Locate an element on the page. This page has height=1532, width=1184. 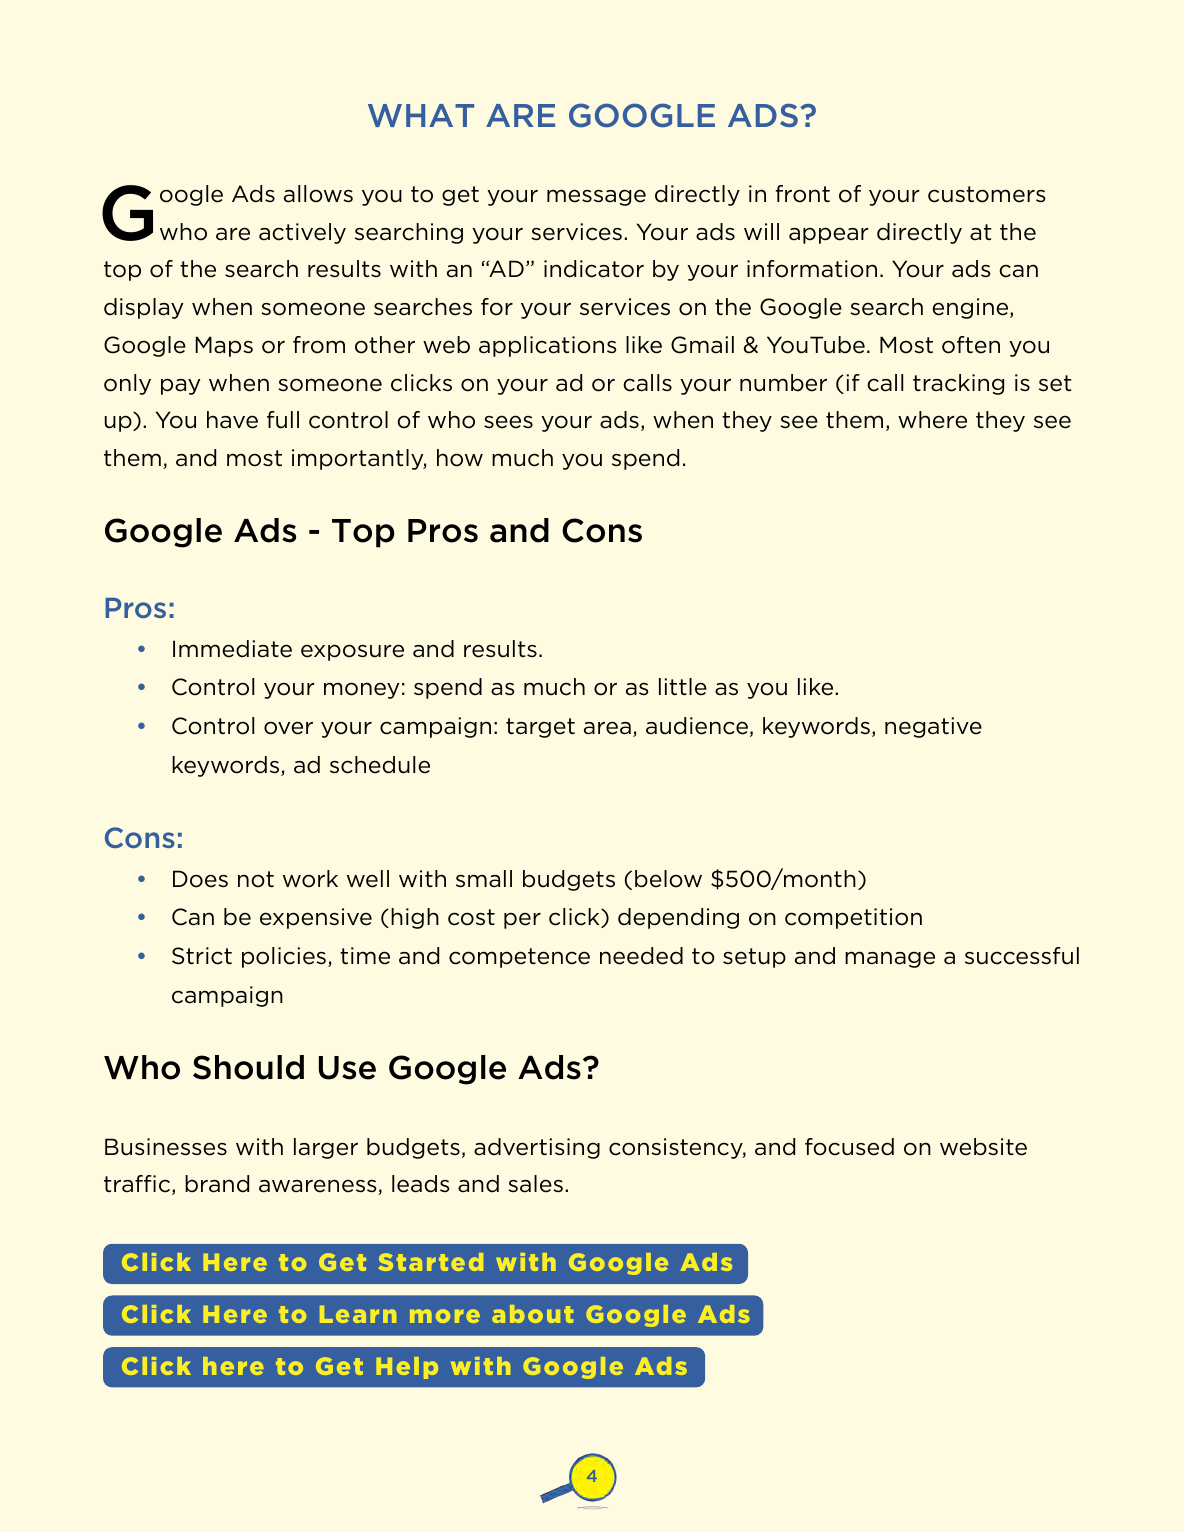
have is located at coordinates (232, 420).
